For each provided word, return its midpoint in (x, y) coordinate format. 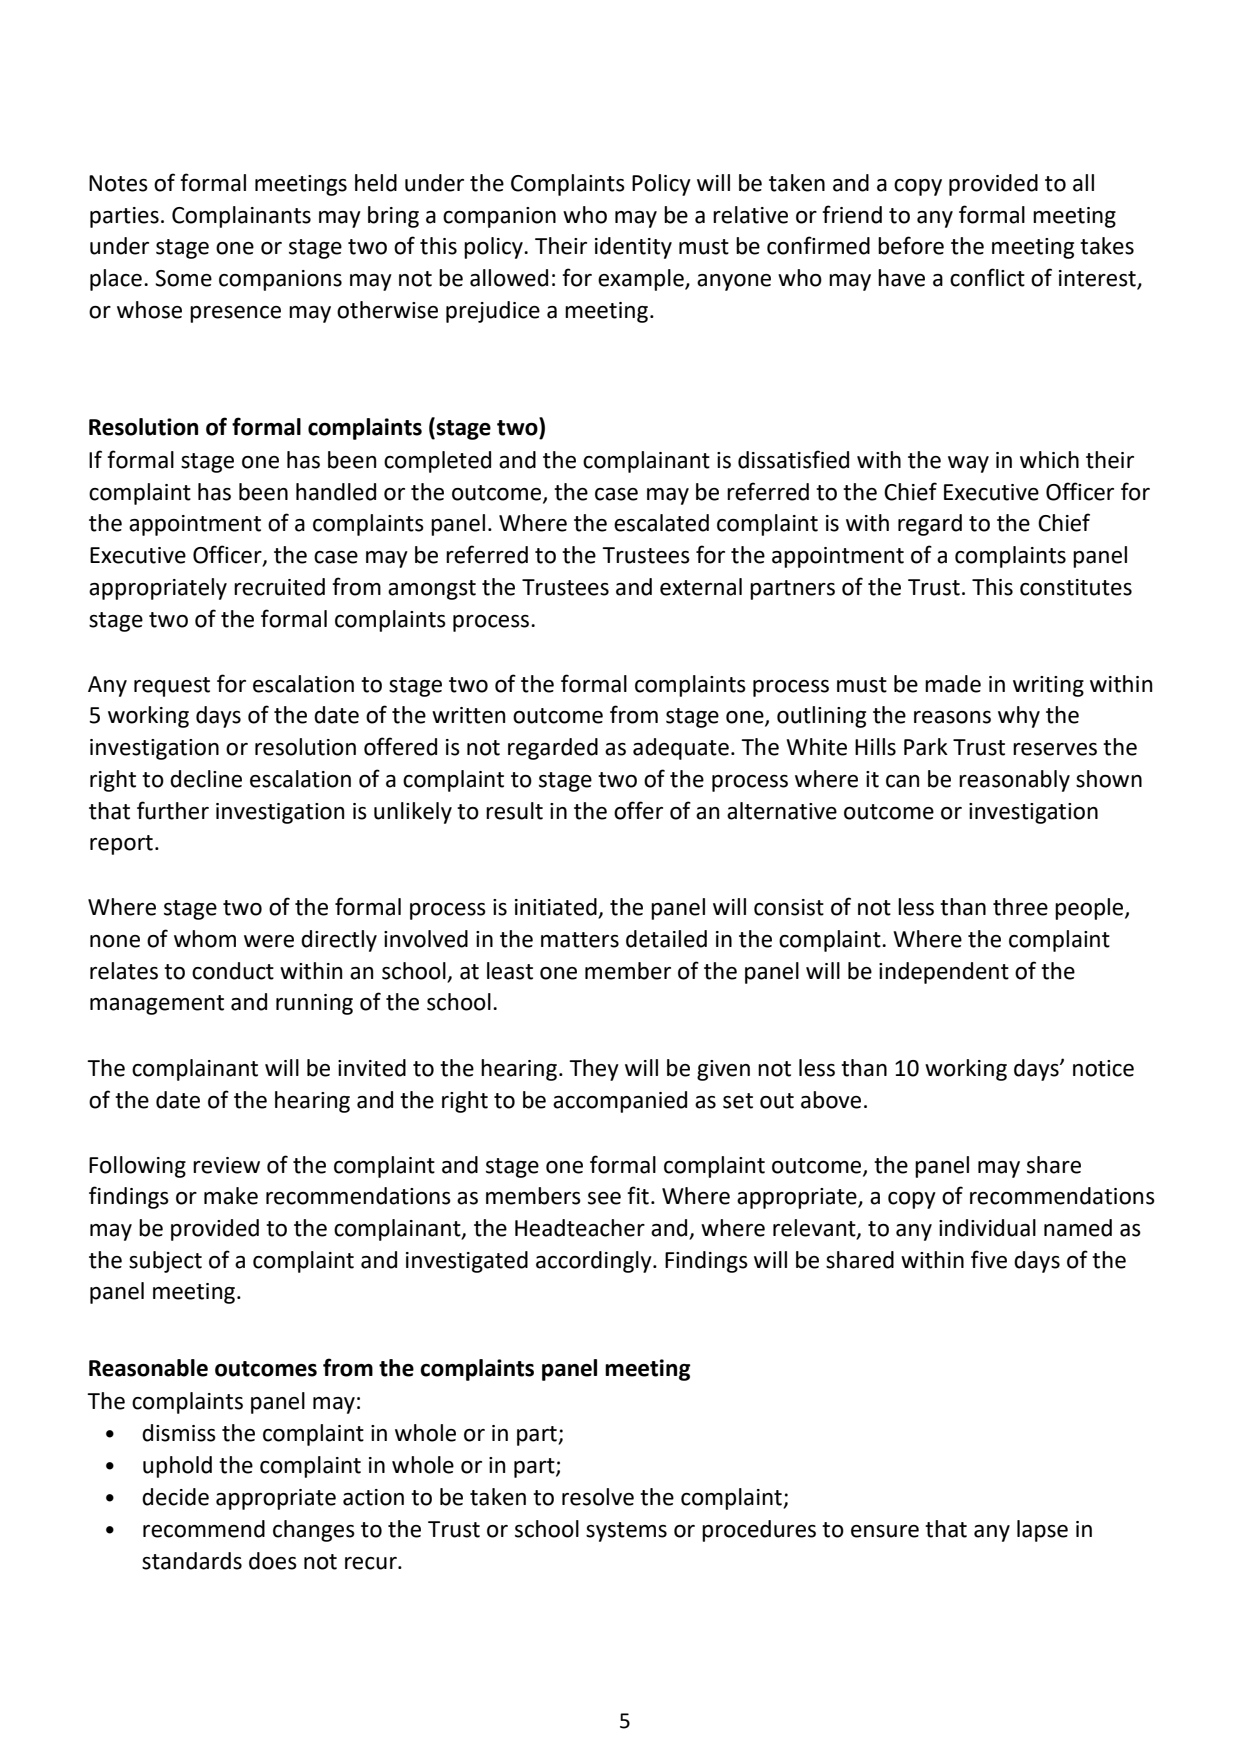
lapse (1042, 1531)
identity (633, 248)
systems (626, 1532)
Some (183, 278)
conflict (987, 277)
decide (175, 1497)
